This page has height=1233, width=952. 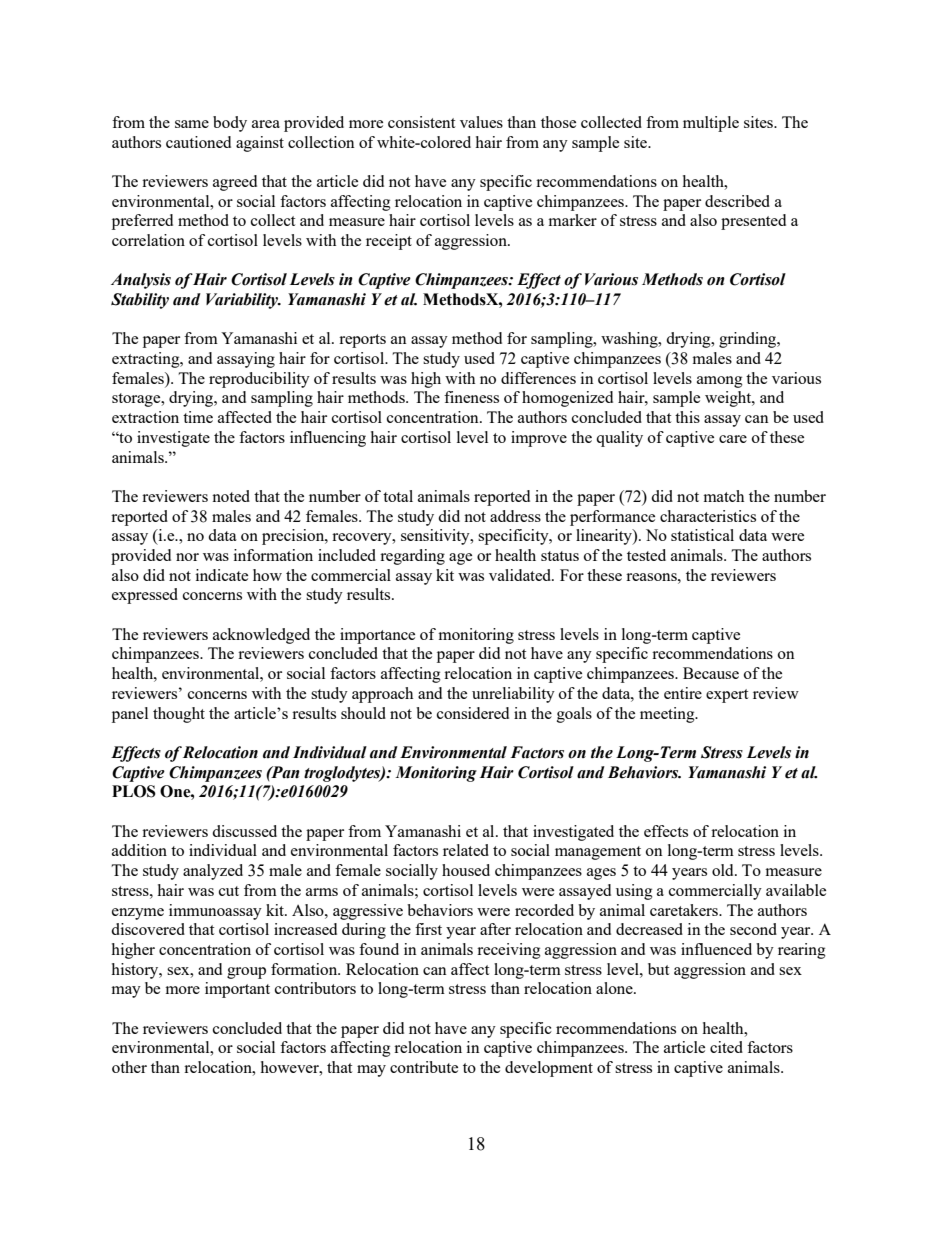 I want to click on cautioned, so click(x=198, y=142).
